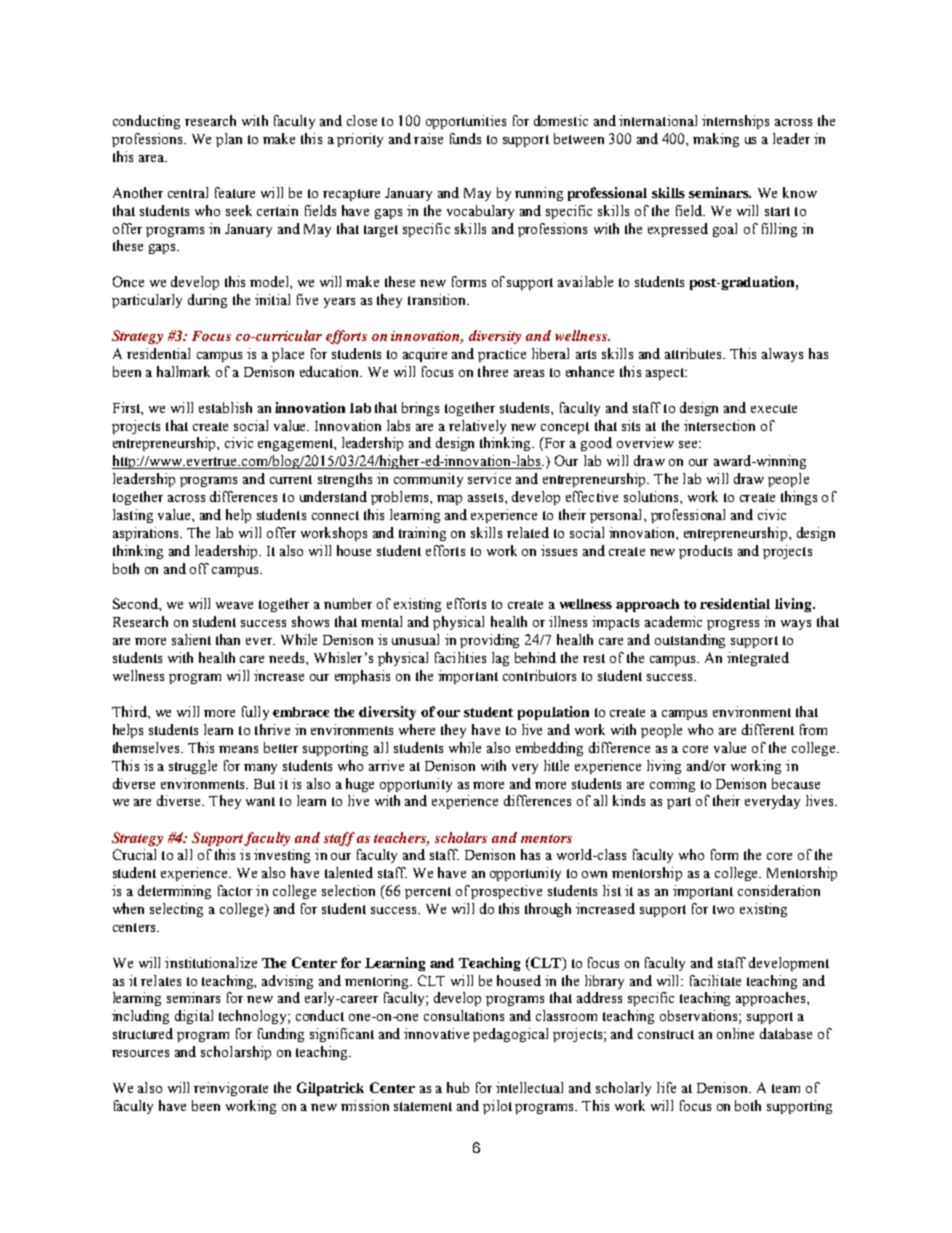  What do you see at coordinates (229, 140) in the document?
I see `plan` at bounding box center [229, 140].
